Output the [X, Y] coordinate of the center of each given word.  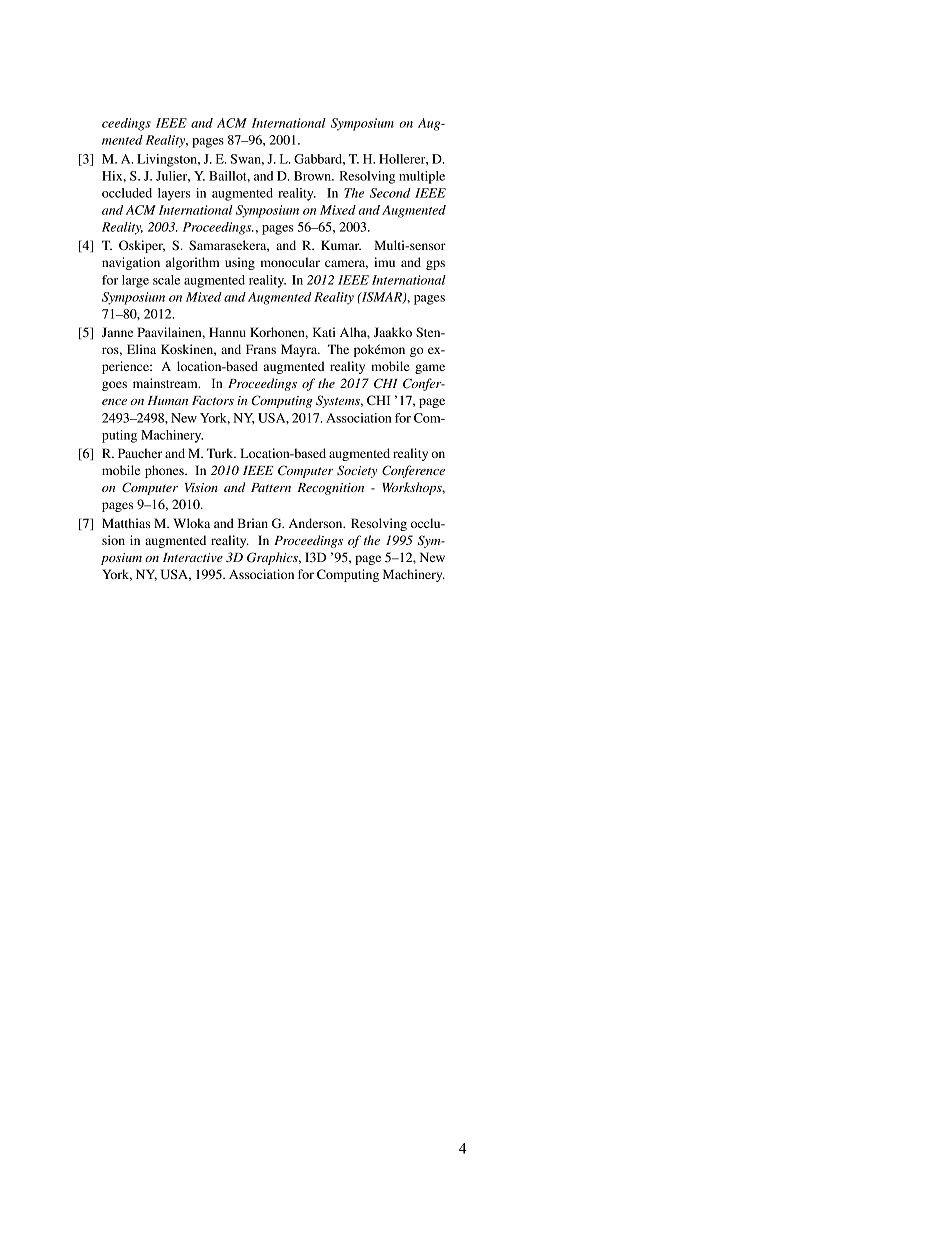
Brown [314, 176]
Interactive [193, 557]
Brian [253, 523]
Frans [261, 349]
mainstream [166, 383]
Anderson [317, 523]
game [430, 369]
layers [174, 194]
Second [390, 193]
